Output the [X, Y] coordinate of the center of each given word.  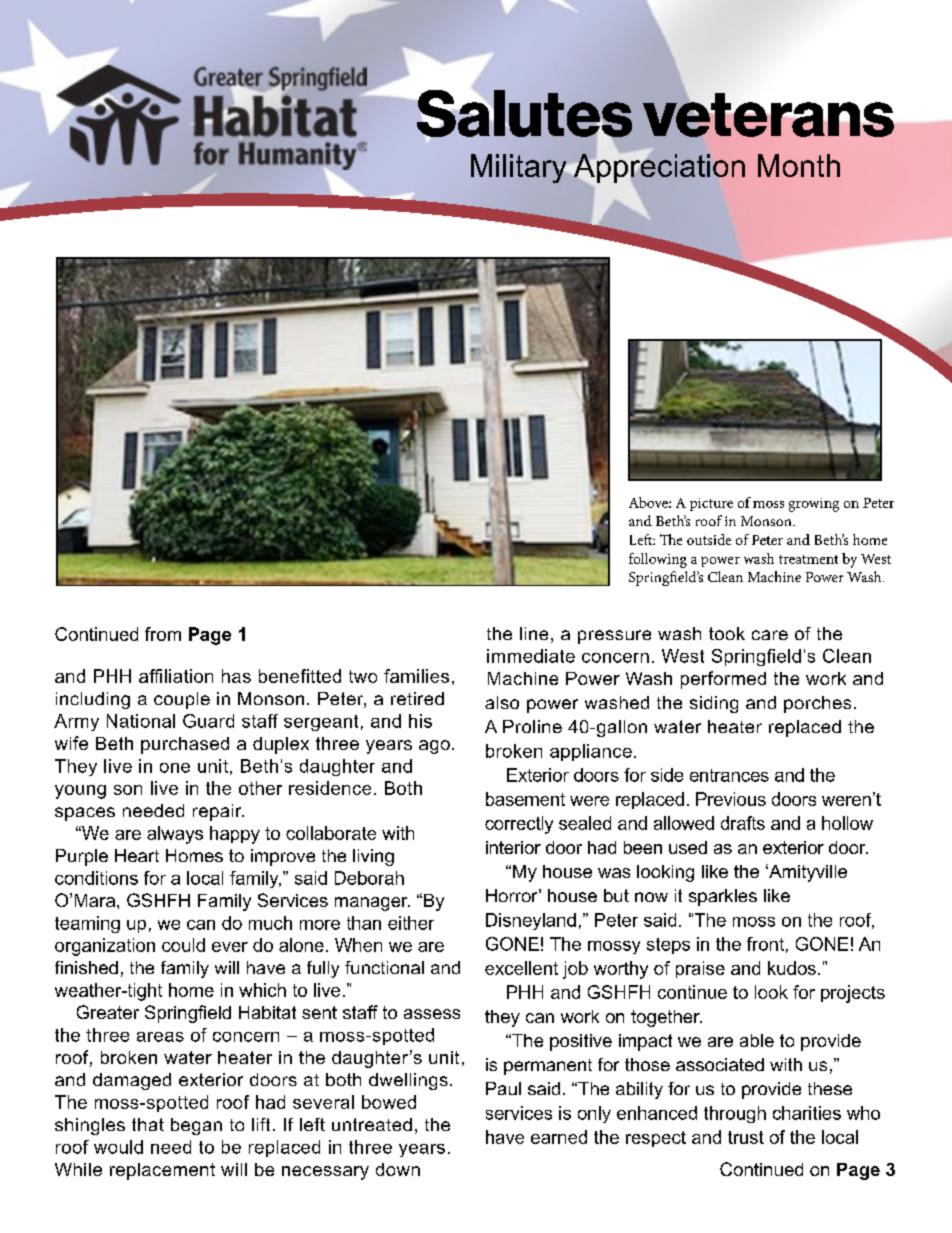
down [398, 1169]
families [416, 676]
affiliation [176, 676]
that [148, 1124]
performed [723, 680]
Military [519, 168]
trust [746, 1137]
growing [814, 505]
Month [799, 165]
